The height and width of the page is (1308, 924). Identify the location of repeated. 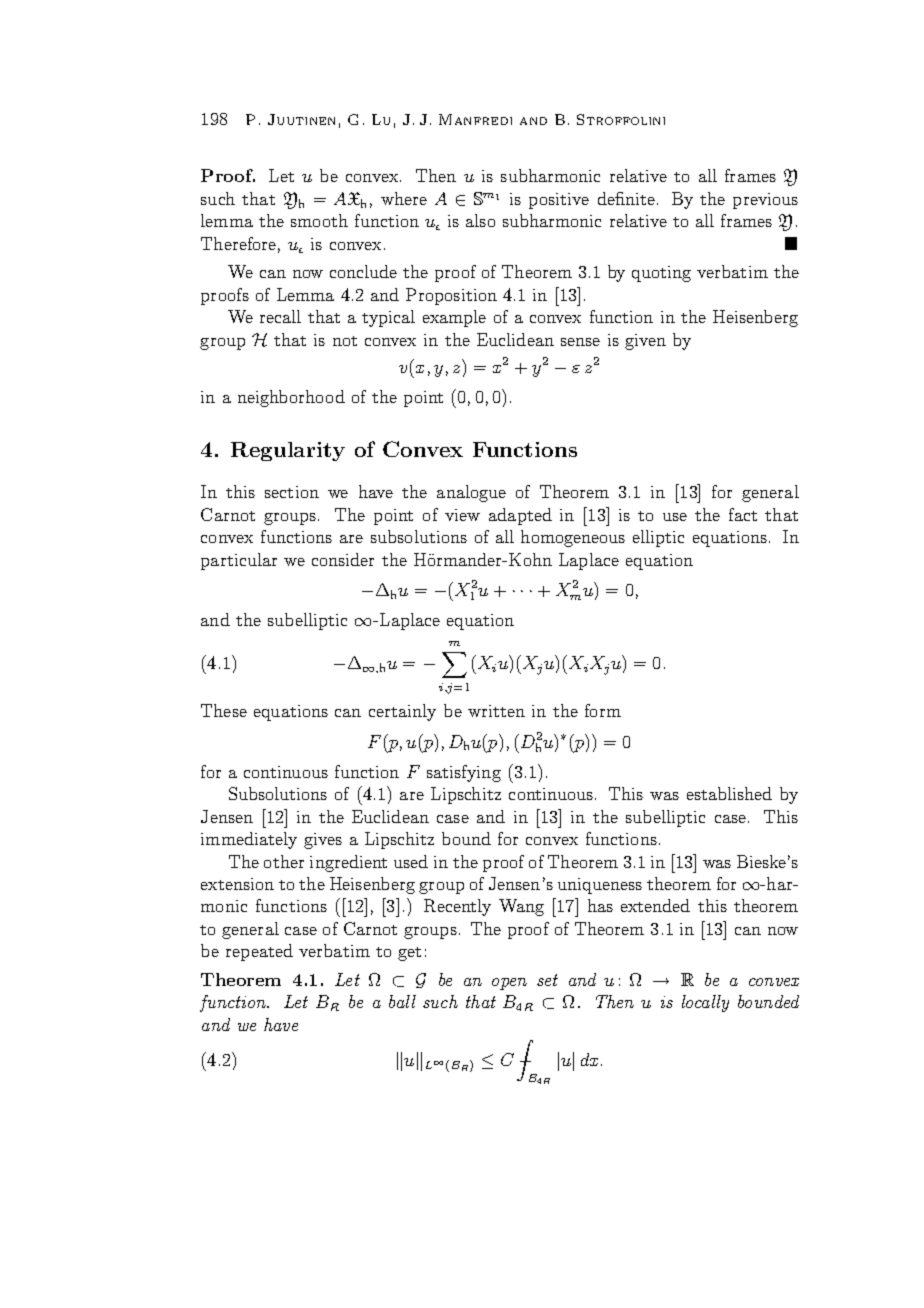
(259, 952).
